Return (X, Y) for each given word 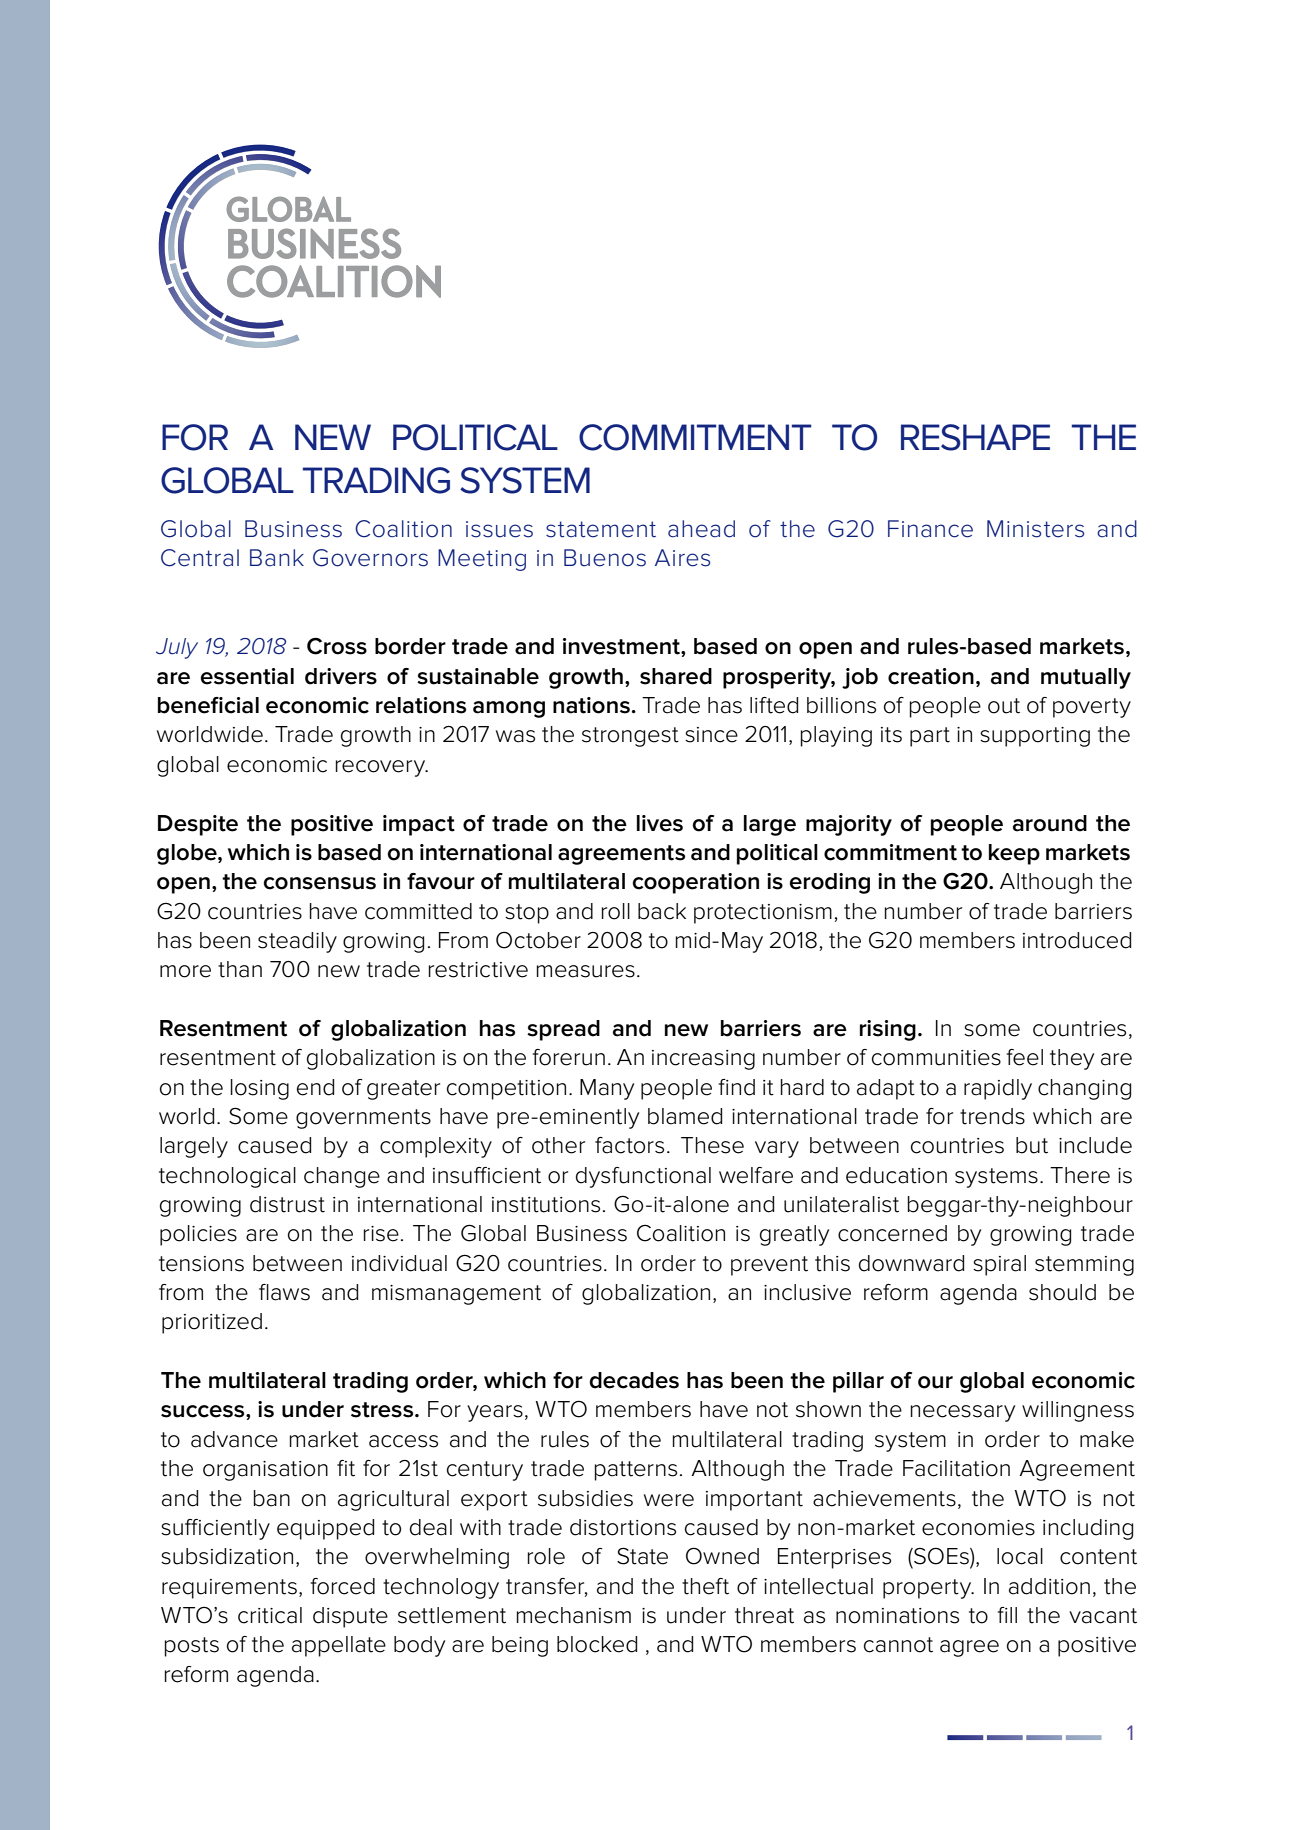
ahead (701, 529)
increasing (703, 1060)
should (1062, 1292)
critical (270, 1615)
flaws (284, 1292)
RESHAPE (975, 437)
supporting (1035, 737)
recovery (382, 768)
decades (634, 1380)
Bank (277, 558)
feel (1025, 1057)
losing (260, 1089)
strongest (630, 737)
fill (1007, 1615)
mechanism (574, 1615)
